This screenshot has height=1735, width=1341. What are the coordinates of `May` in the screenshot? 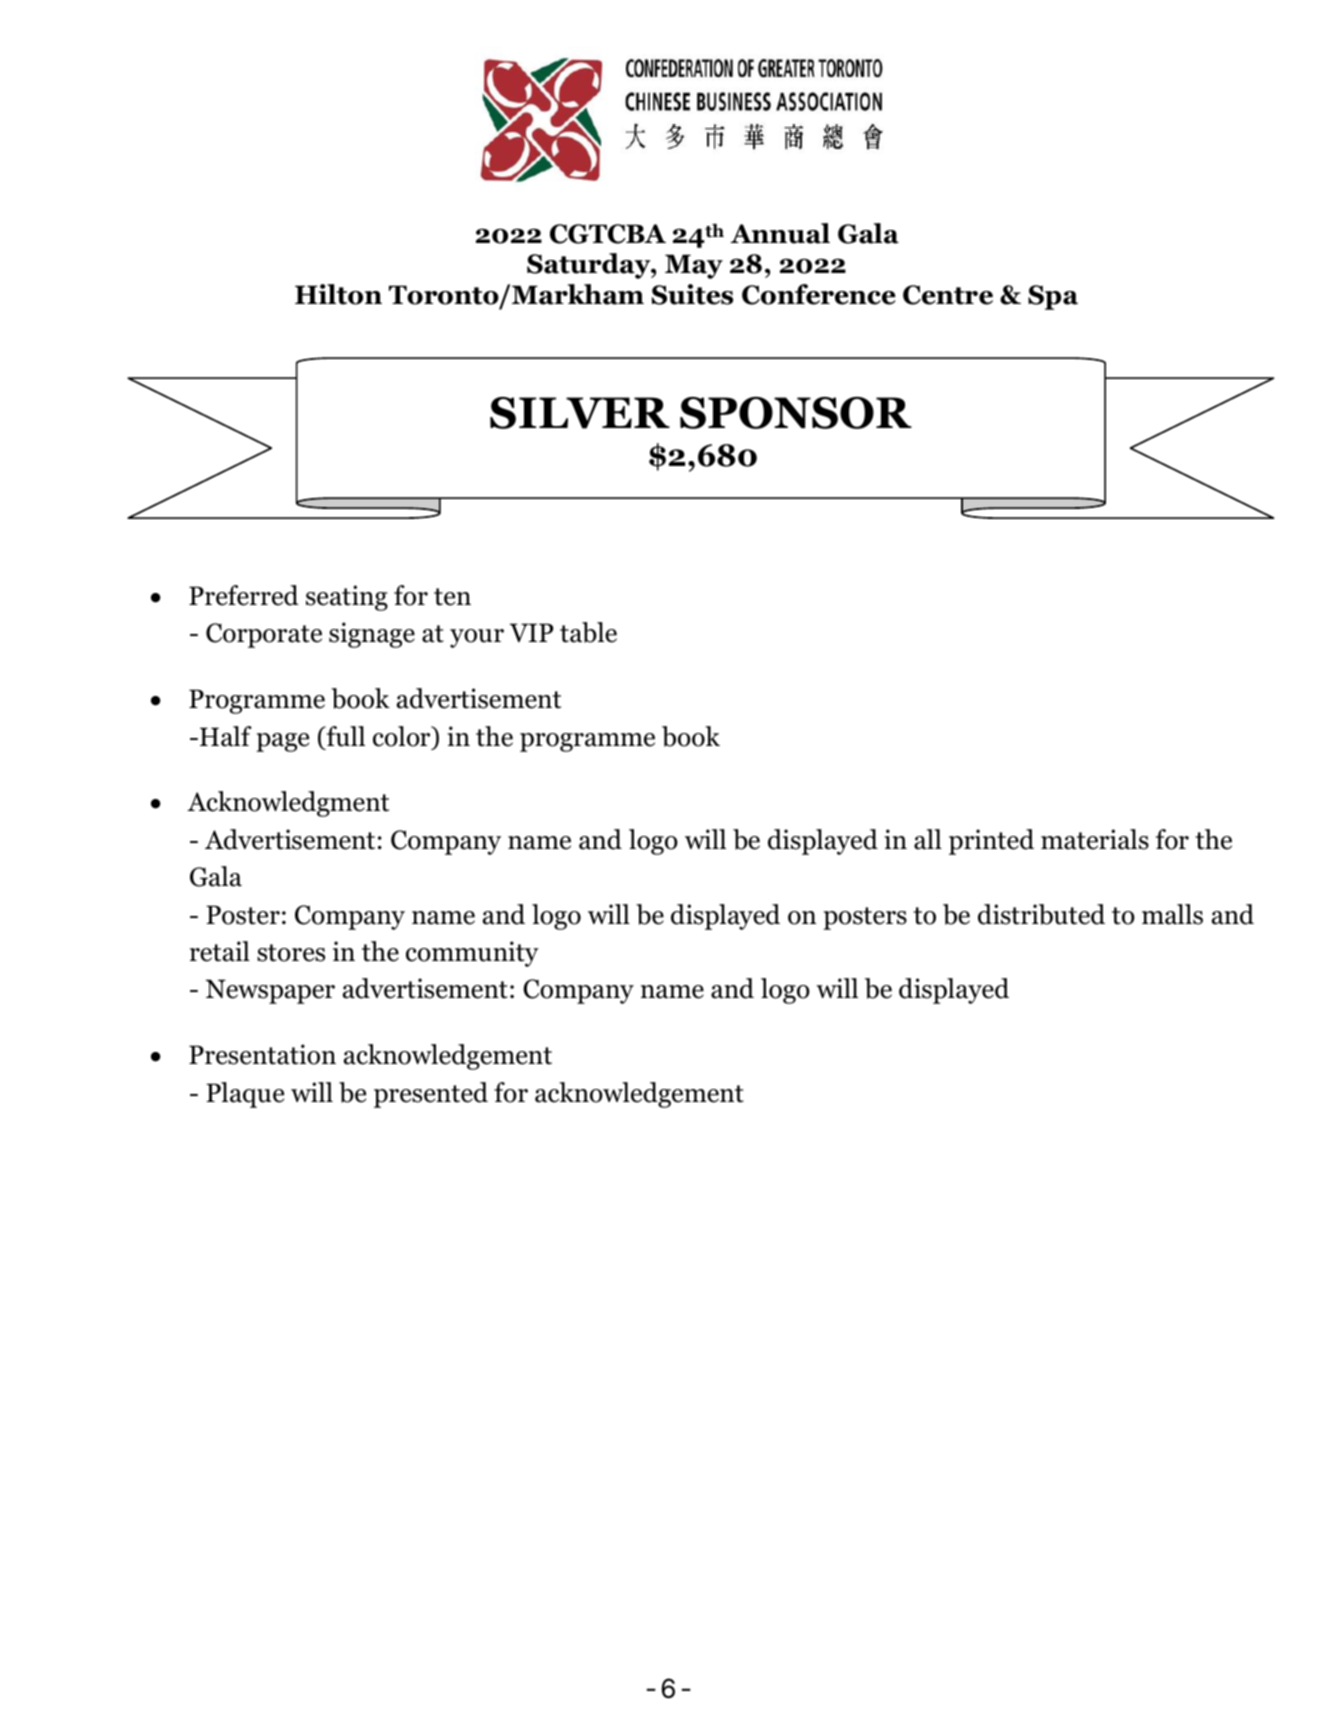 It's located at (694, 266).
